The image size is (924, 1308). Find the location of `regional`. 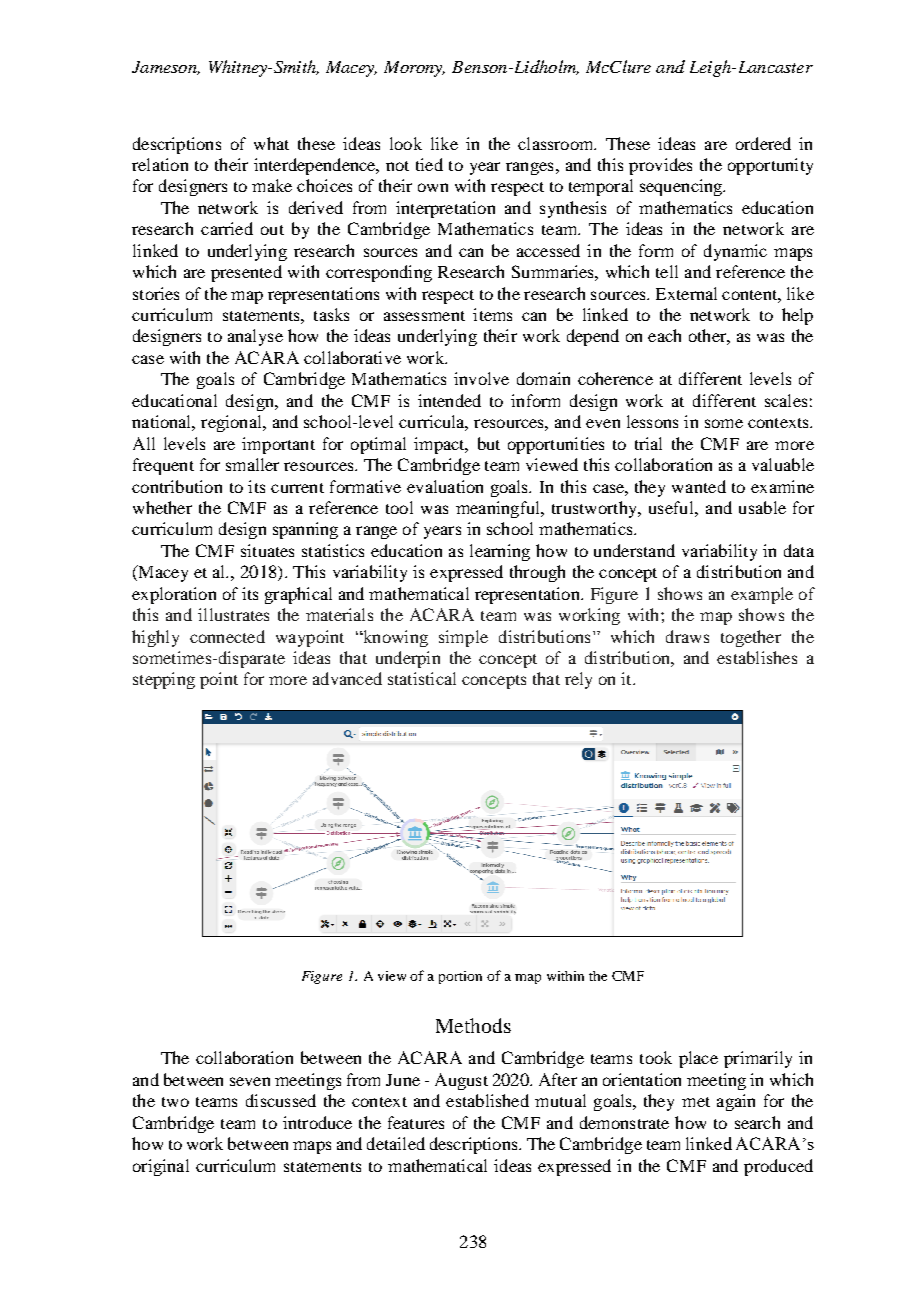

regional is located at coordinates (232, 423).
